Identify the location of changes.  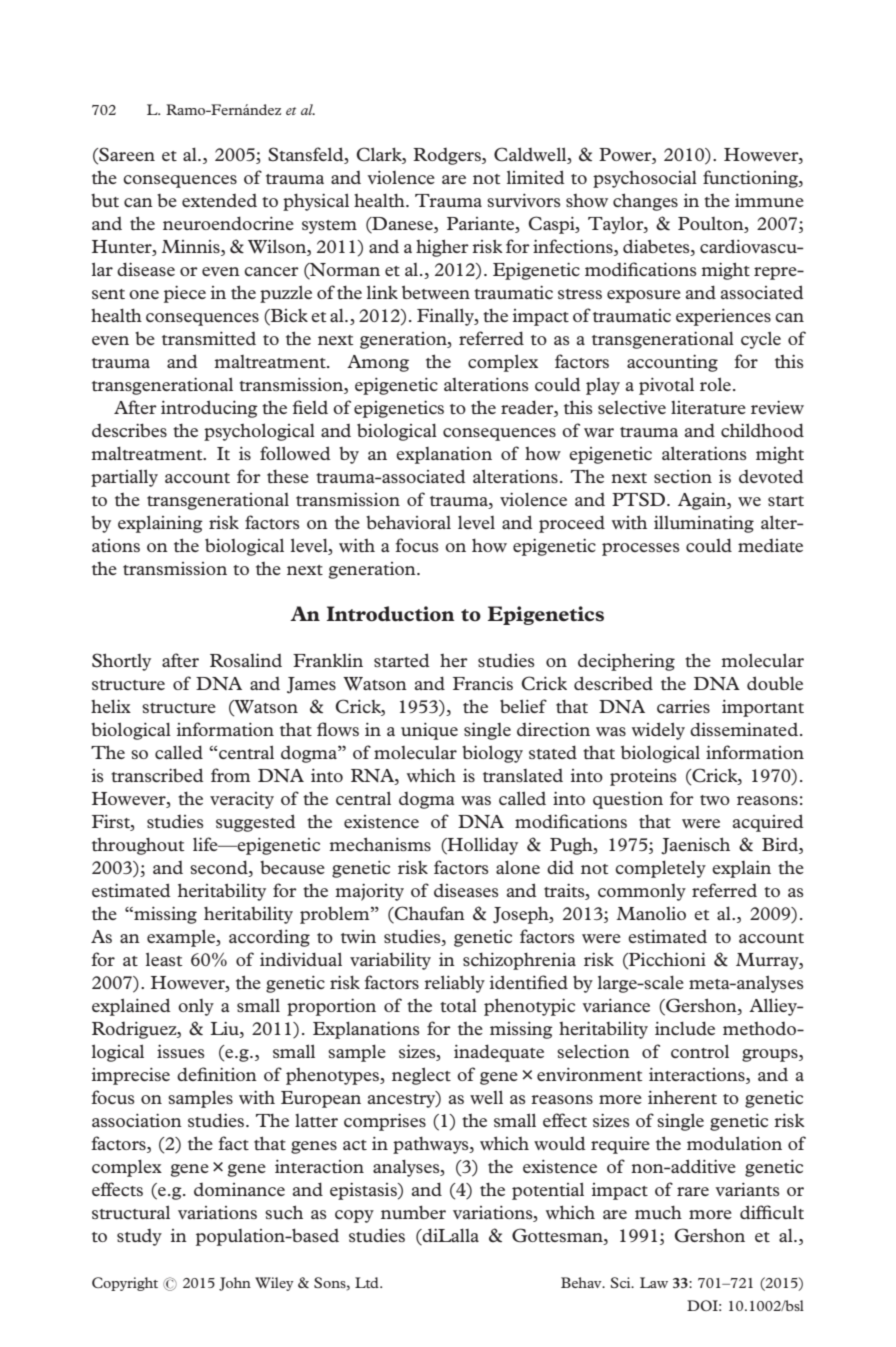
(645, 202).
